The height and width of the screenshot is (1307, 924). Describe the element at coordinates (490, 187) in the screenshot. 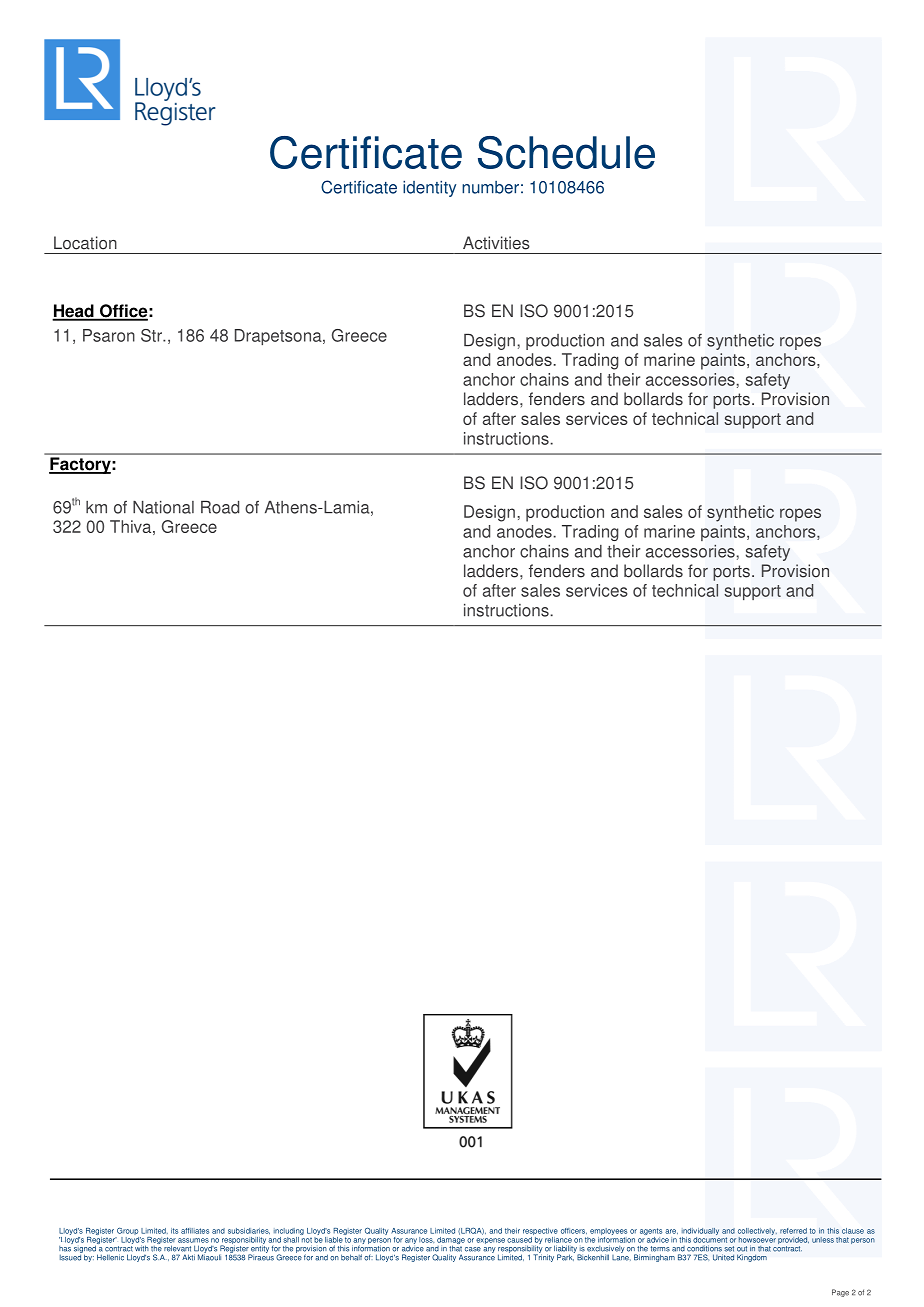

I see `number` at that location.
